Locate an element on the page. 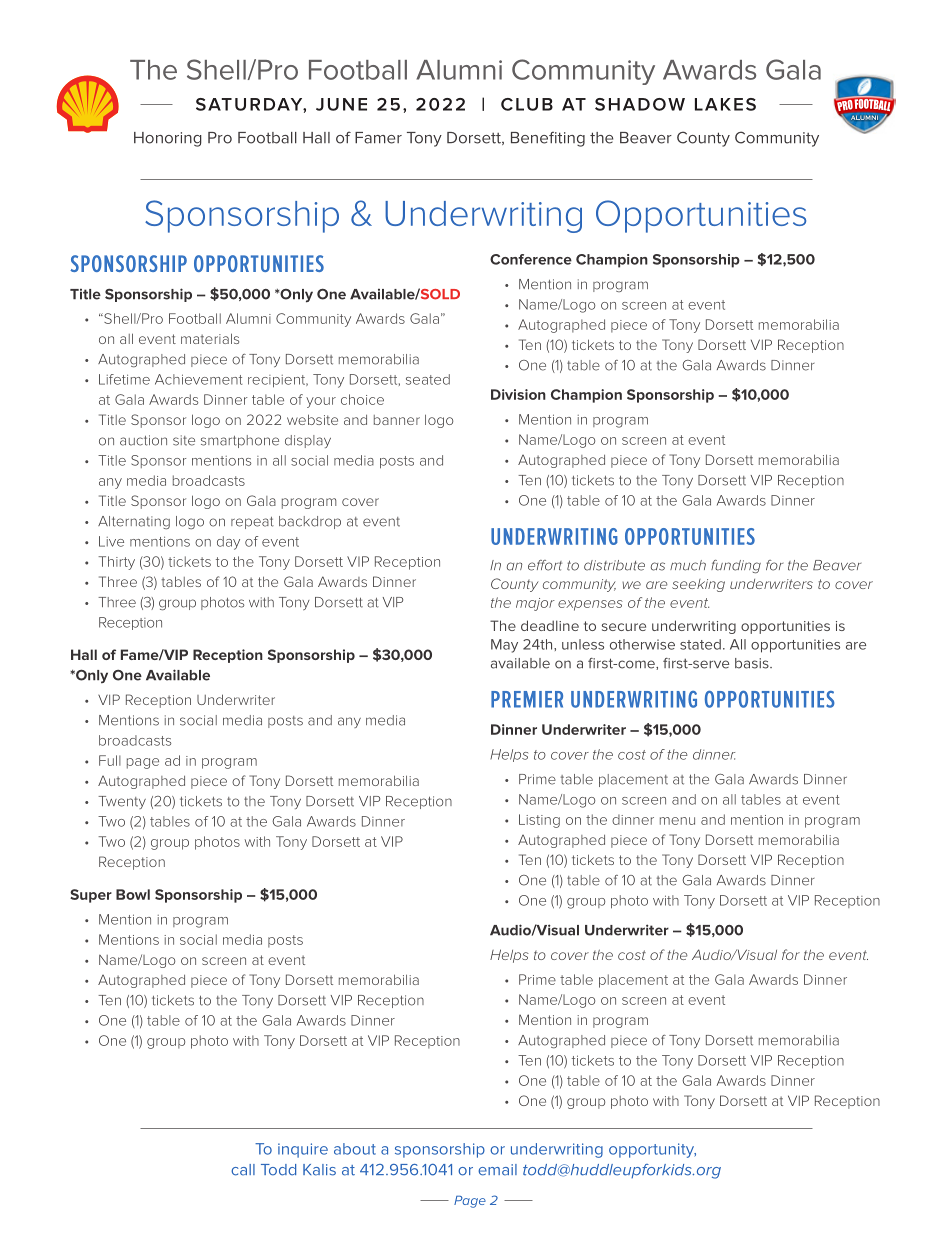 This document has height=1233, width=952. stated is located at coordinates (700, 644).
